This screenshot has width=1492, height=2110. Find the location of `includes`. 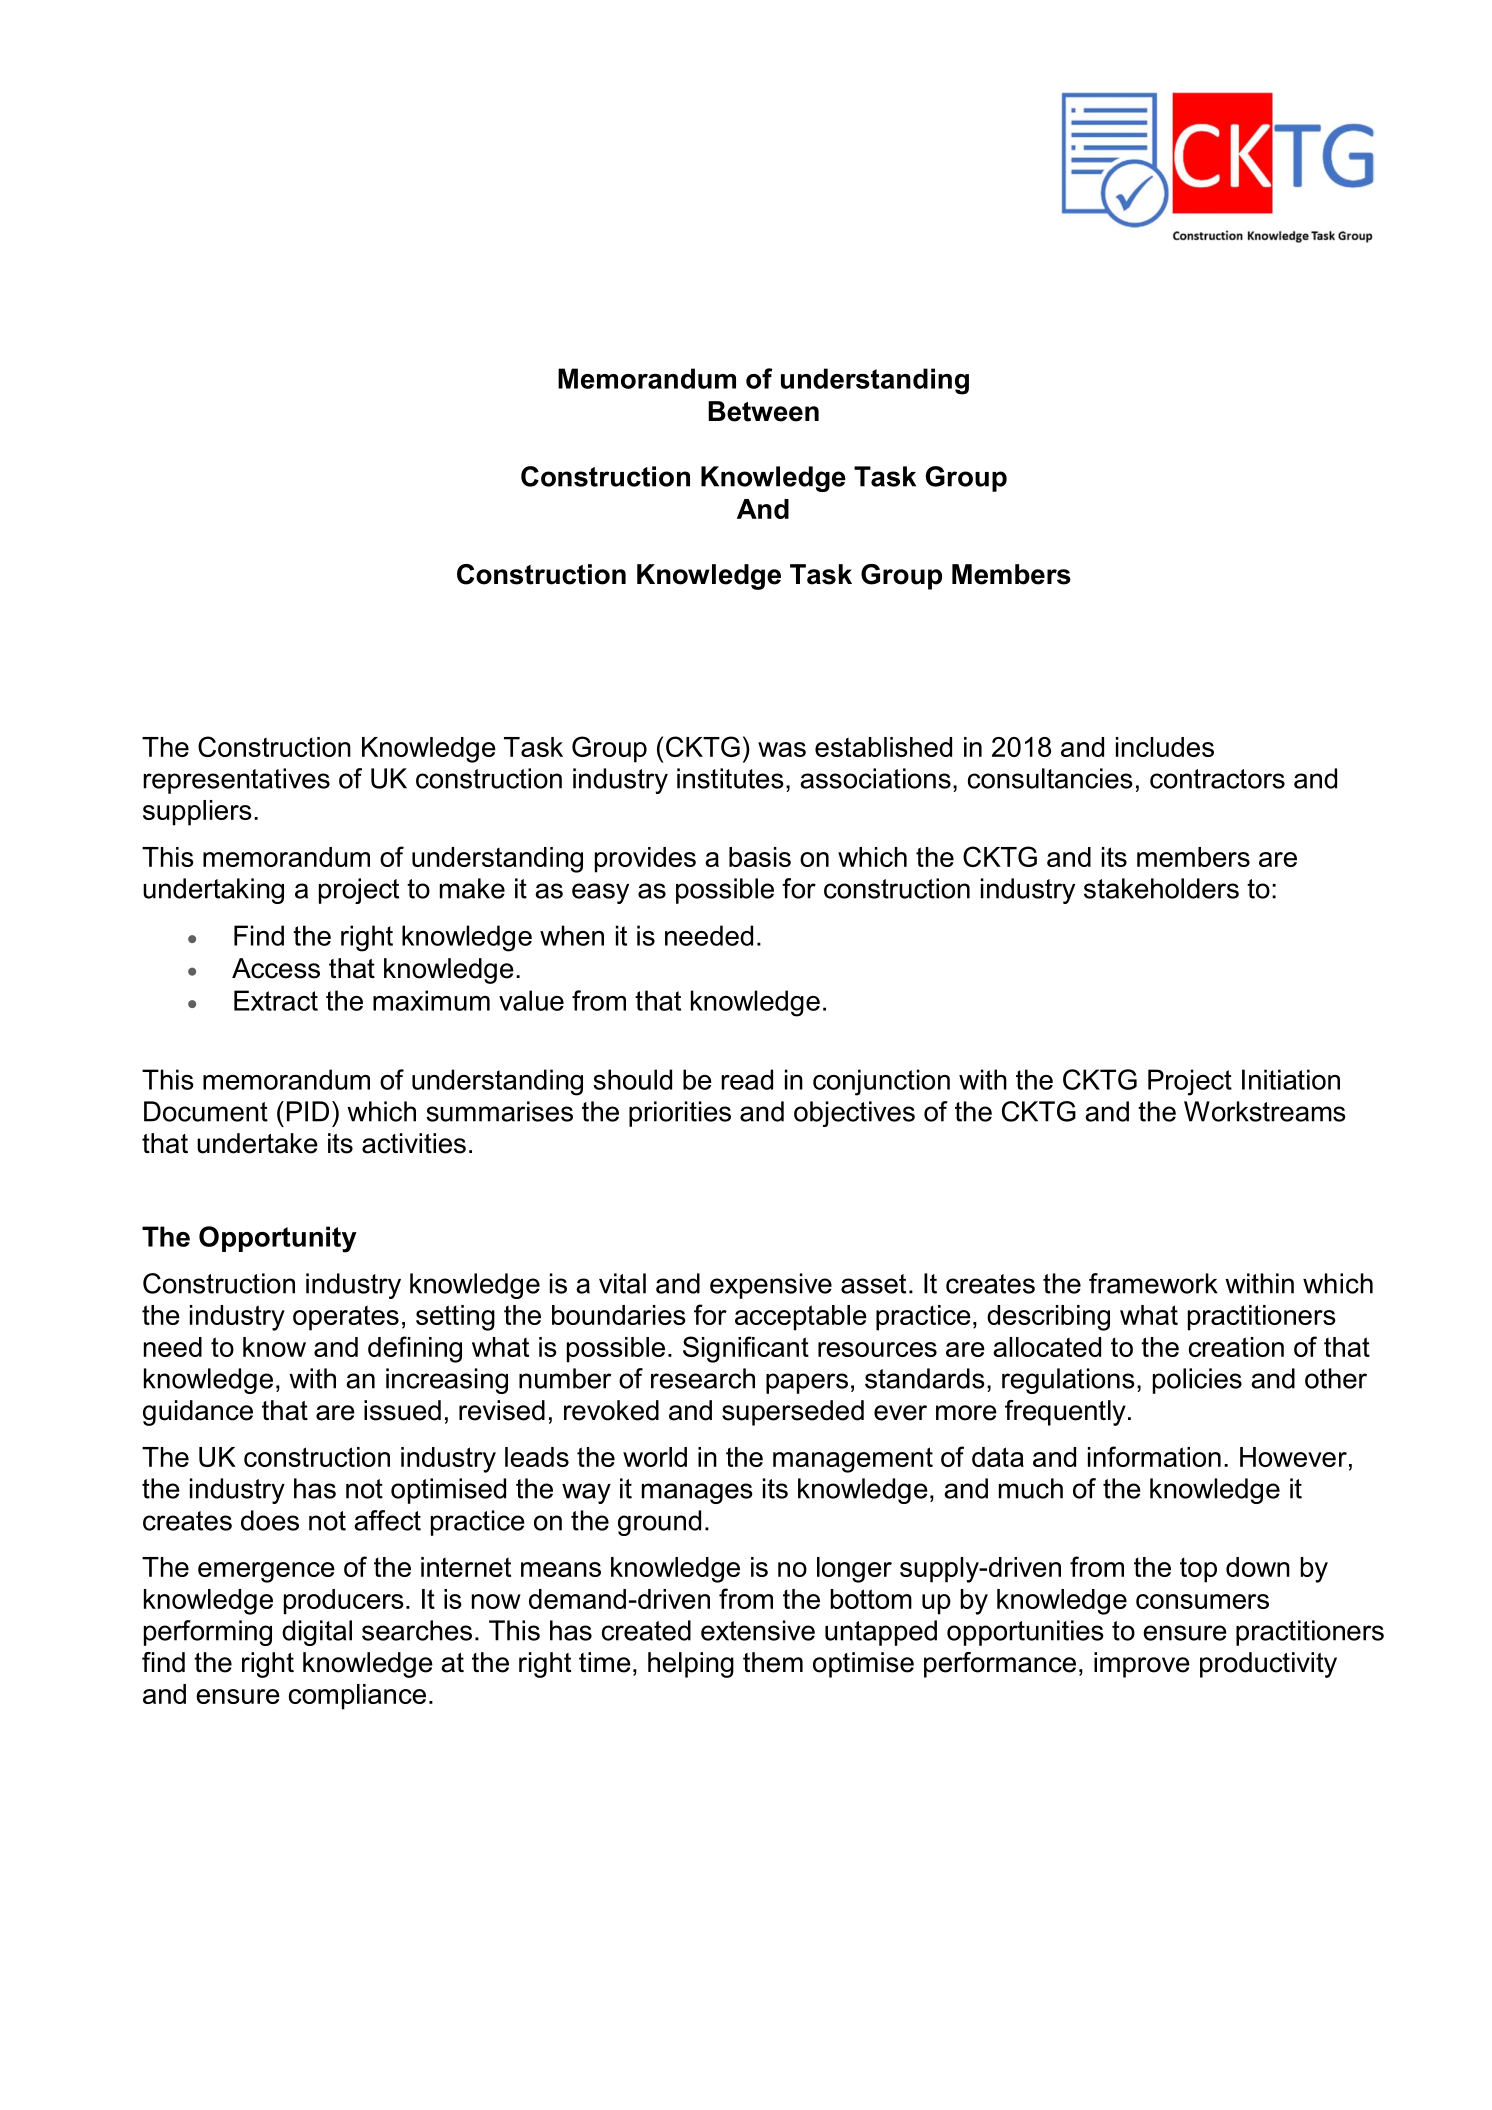

includes is located at coordinates (1165, 747).
